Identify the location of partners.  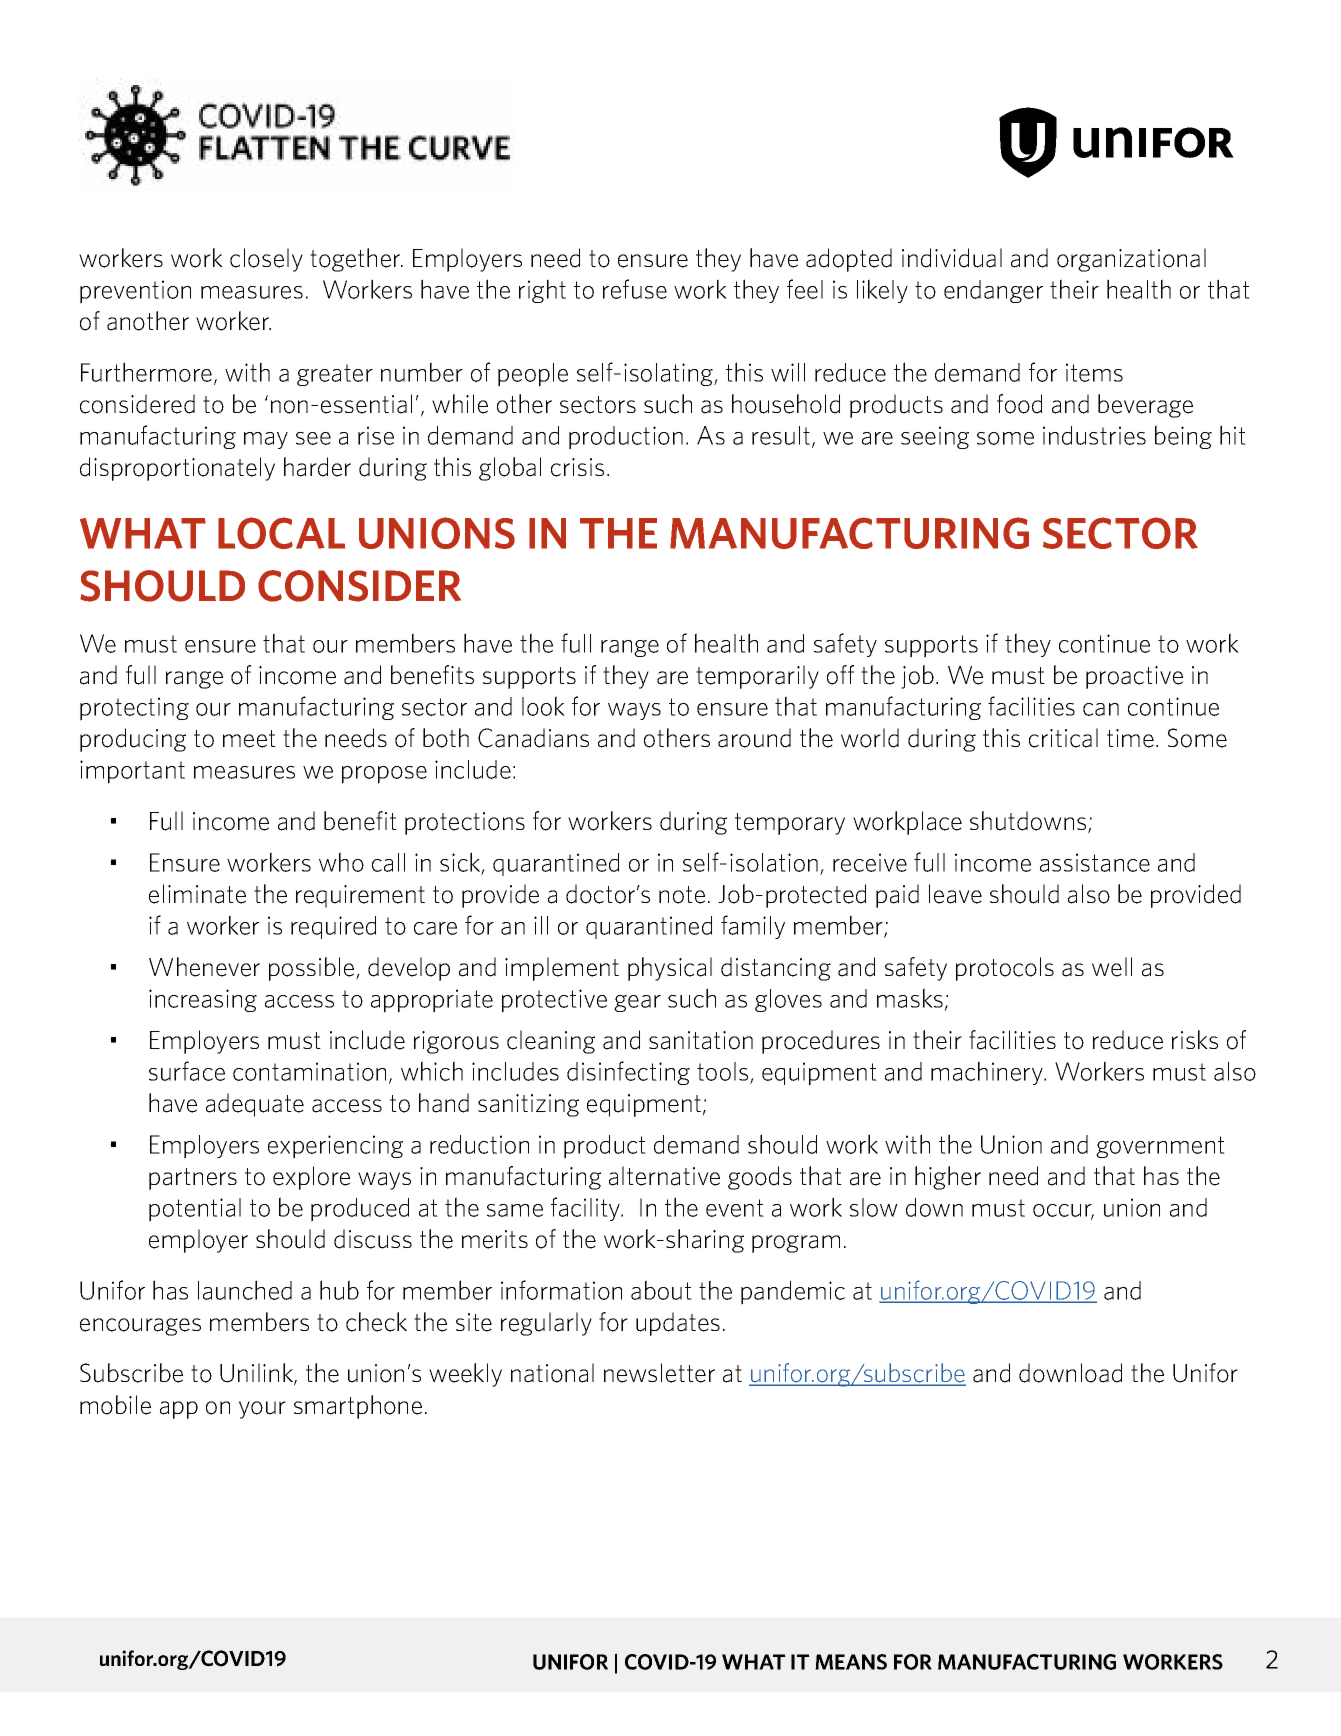
(193, 1179).
